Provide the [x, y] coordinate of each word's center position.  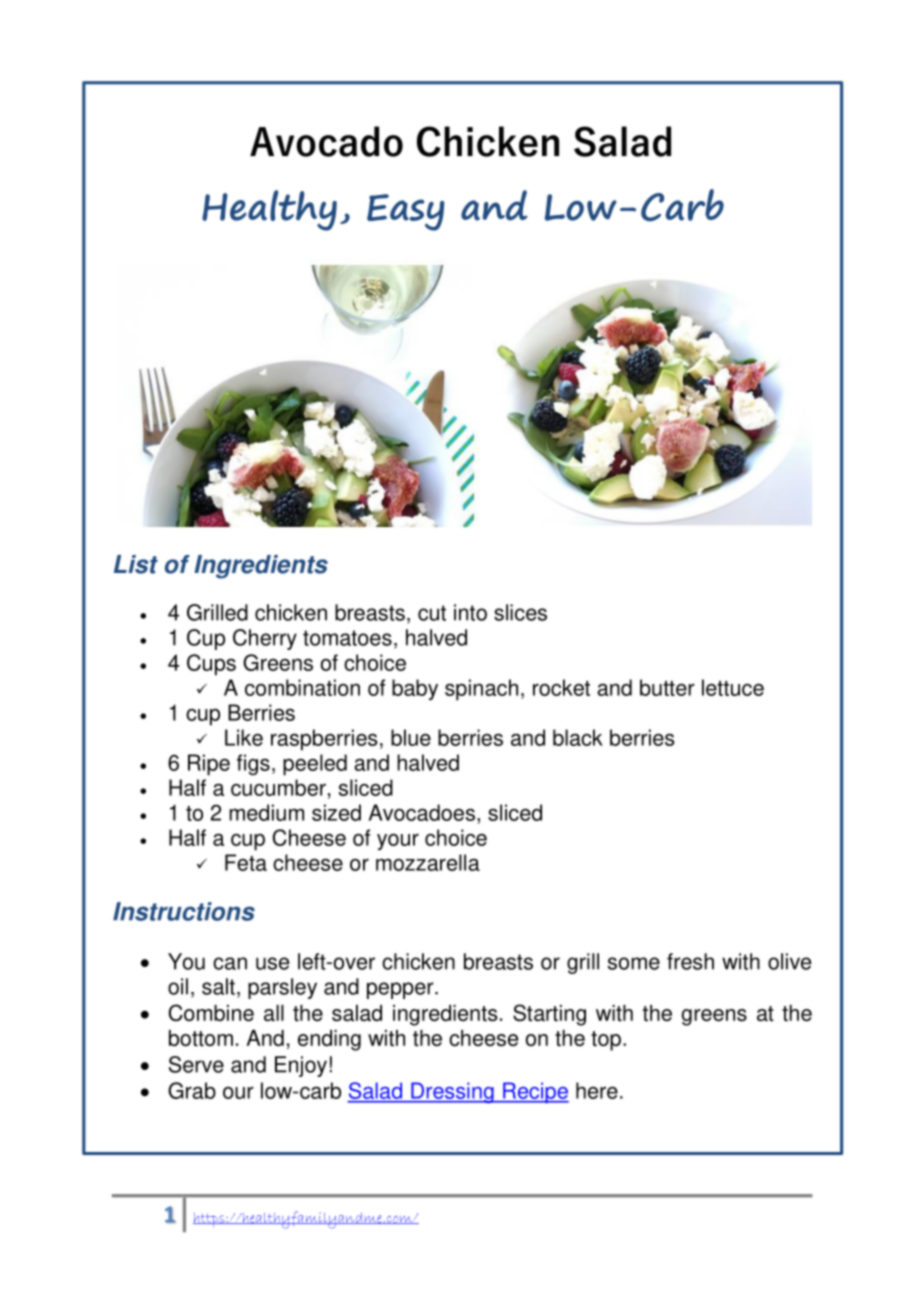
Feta [246, 862]
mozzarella [428, 862]
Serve [196, 1064]
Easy [405, 212]
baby [415, 690]
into [470, 612]
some [634, 963]
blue [411, 737]
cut [432, 613]
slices [520, 612]
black [578, 737]
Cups [211, 665]
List [136, 564]
